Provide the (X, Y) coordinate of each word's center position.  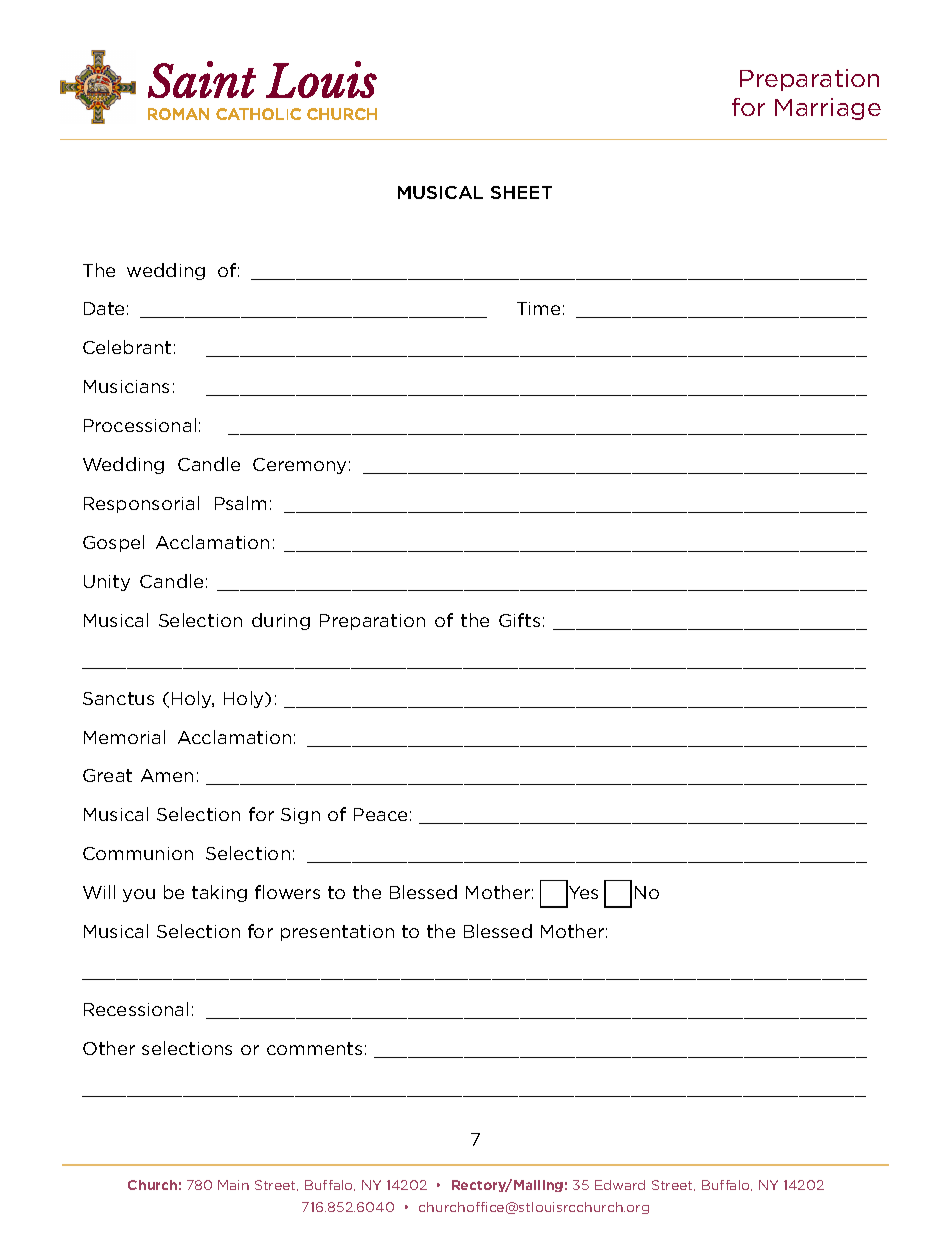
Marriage (828, 109)
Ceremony (299, 466)
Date (104, 308)
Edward (620, 1185)
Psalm (240, 503)
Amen (167, 775)
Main (233, 1185)
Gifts (519, 620)
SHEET (521, 192)
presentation (337, 933)
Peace (380, 814)
